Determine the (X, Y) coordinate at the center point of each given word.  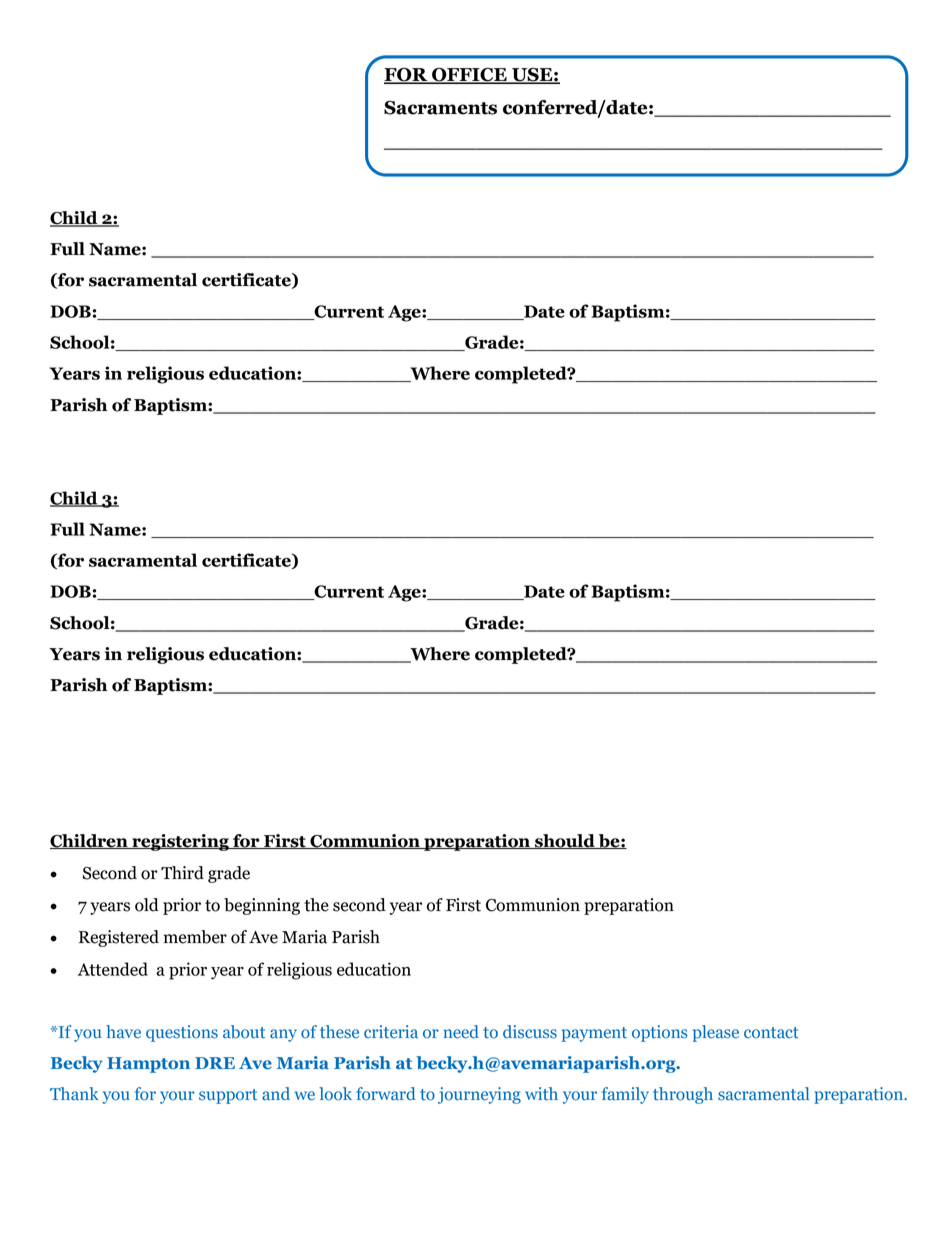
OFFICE (469, 75)
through (683, 1095)
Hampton (148, 1065)
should (565, 841)
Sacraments (440, 107)
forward (386, 1094)
